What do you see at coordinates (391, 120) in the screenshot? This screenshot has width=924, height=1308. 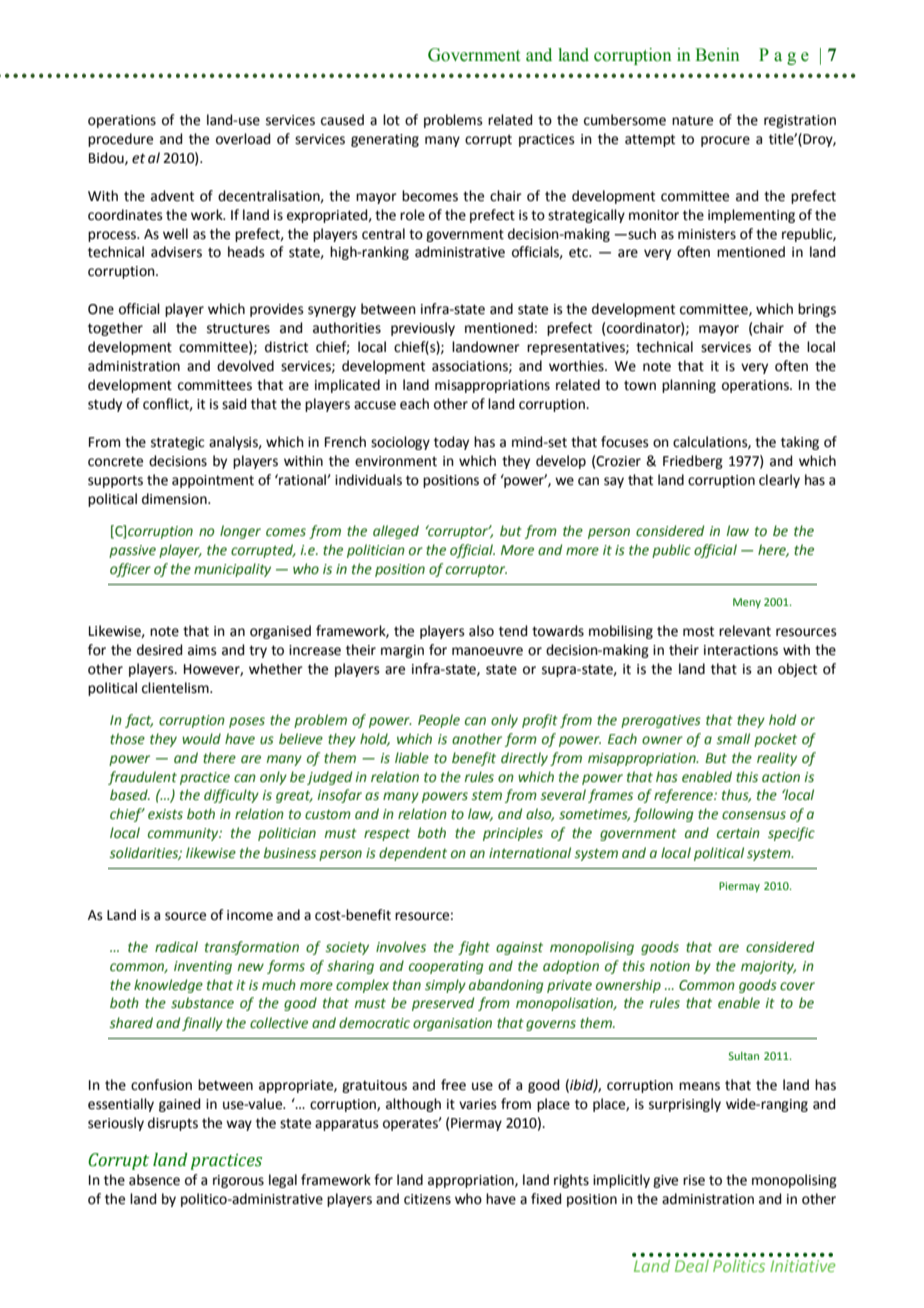 I see `lot` at bounding box center [391, 120].
